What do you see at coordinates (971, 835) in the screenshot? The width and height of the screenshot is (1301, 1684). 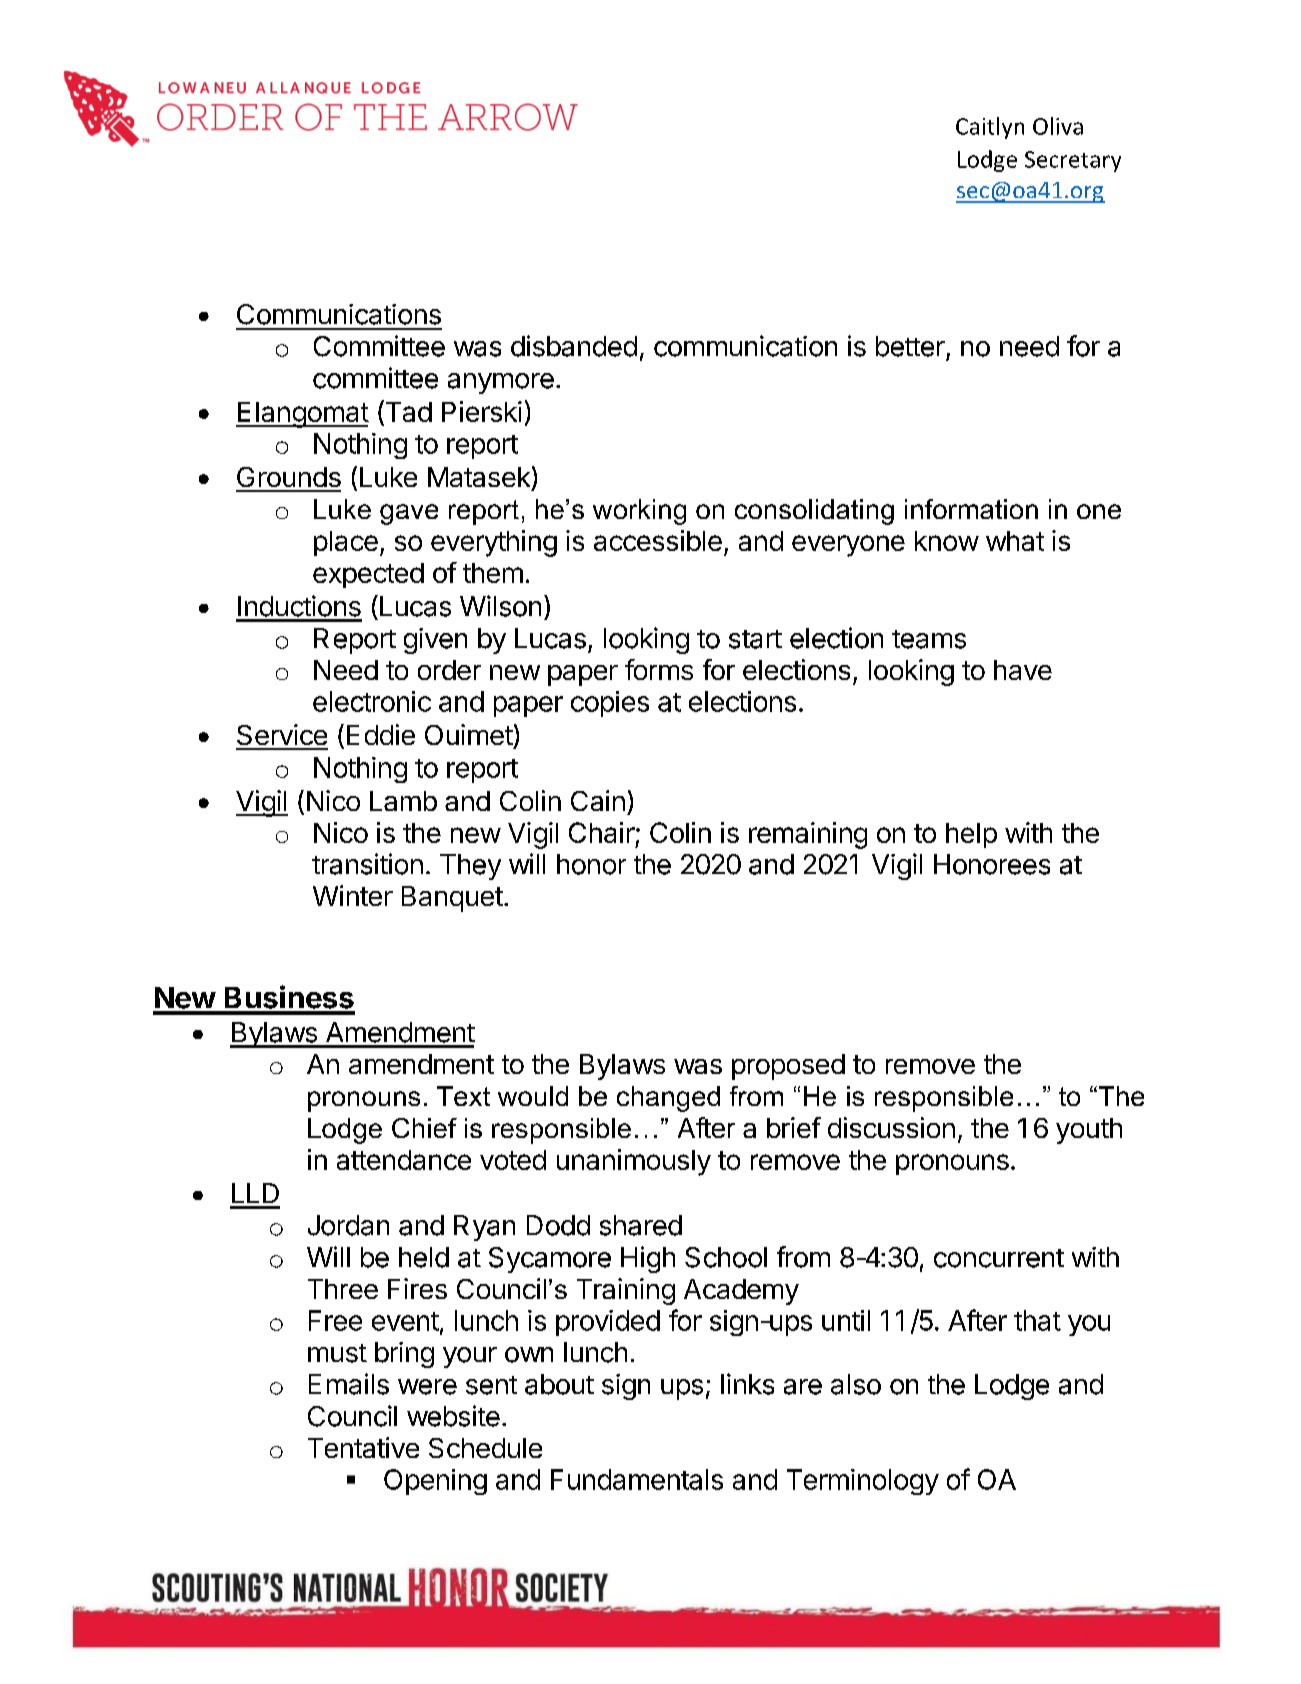 I see `help` at bounding box center [971, 835].
